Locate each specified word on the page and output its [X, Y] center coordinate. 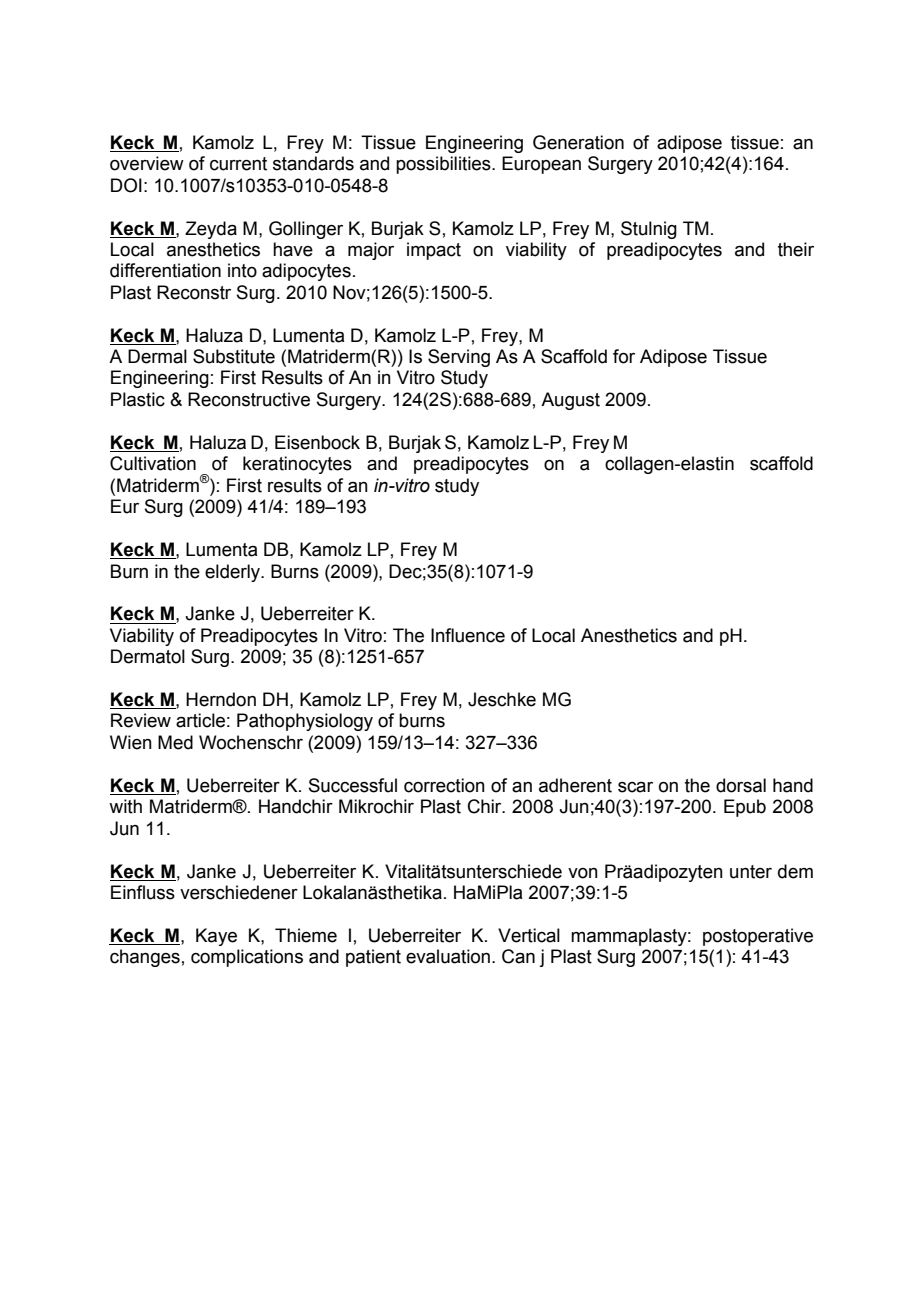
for [624, 356]
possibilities [444, 165]
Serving [459, 358]
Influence [468, 635]
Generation [578, 142]
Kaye [216, 937]
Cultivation [153, 463]
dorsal [741, 785]
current [238, 164]
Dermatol [148, 656]
